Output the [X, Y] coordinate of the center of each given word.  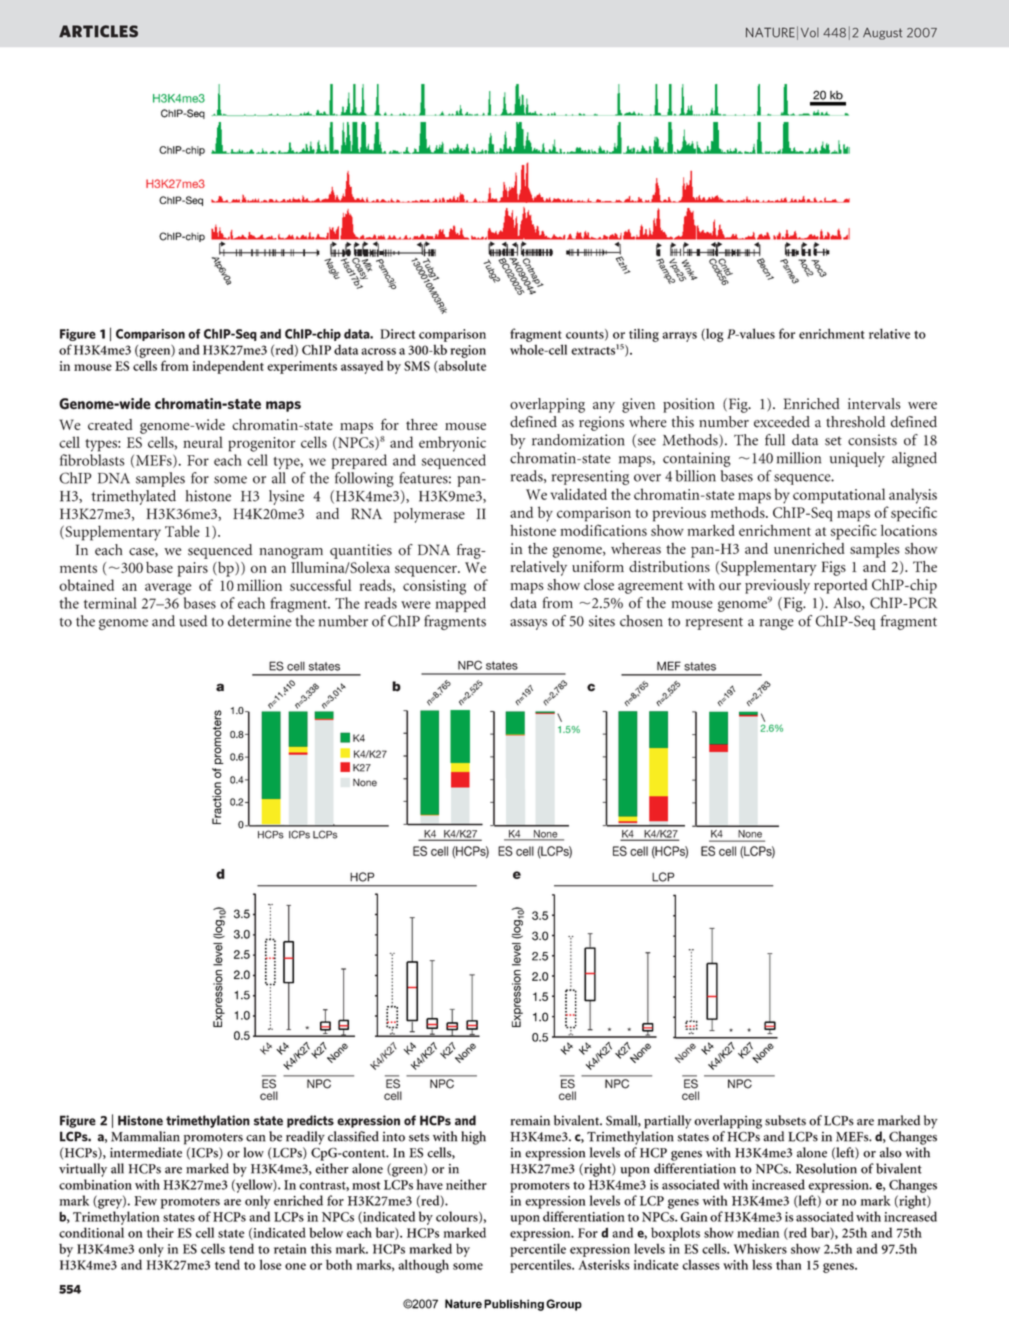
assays [528, 624]
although [424, 1266]
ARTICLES [98, 31]
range [777, 624]
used [193, 621]
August [882, 34]
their [160, 1232]
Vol [810, 32]
